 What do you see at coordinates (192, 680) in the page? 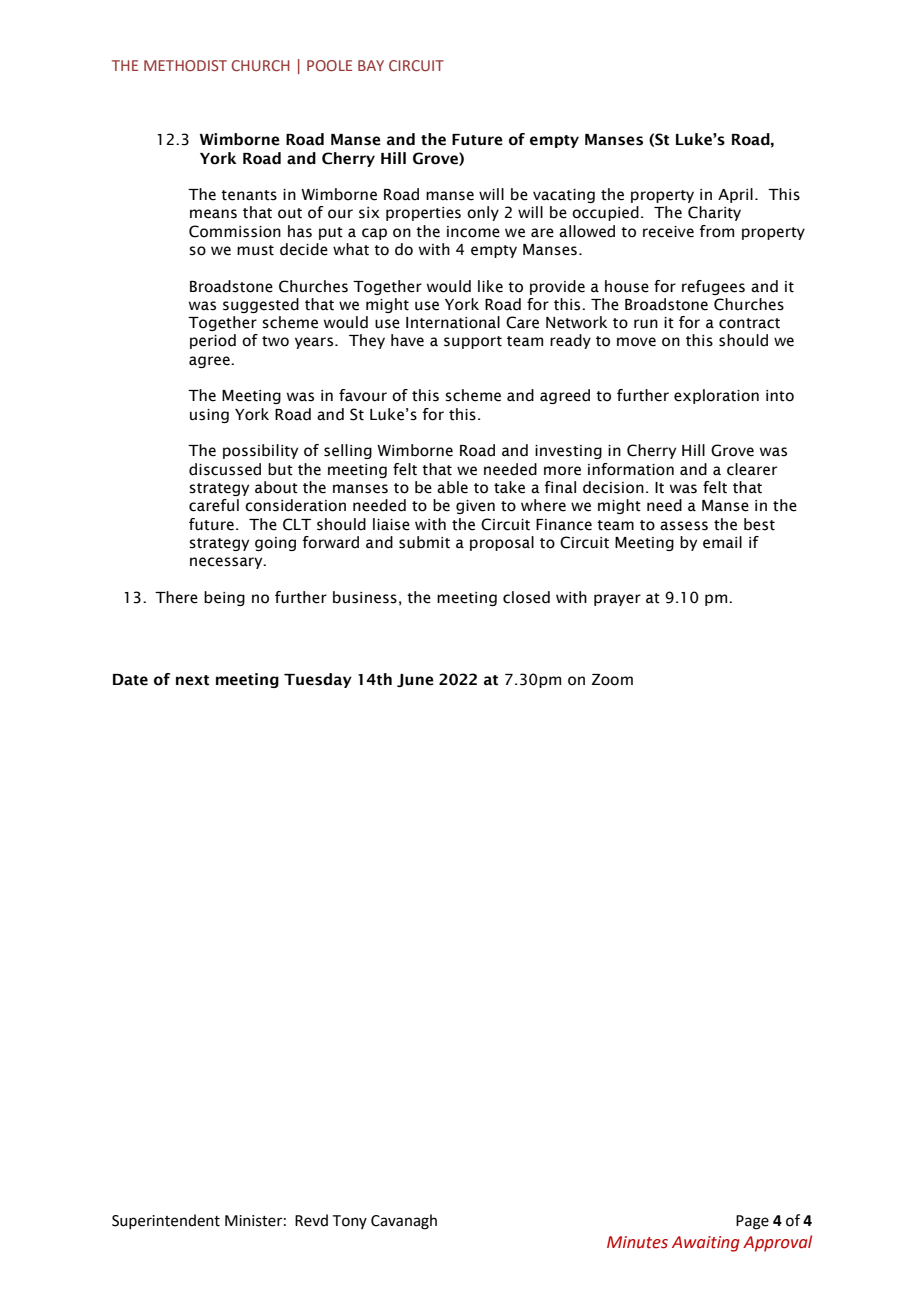
I see `next` at bounding box center [192, 680].
